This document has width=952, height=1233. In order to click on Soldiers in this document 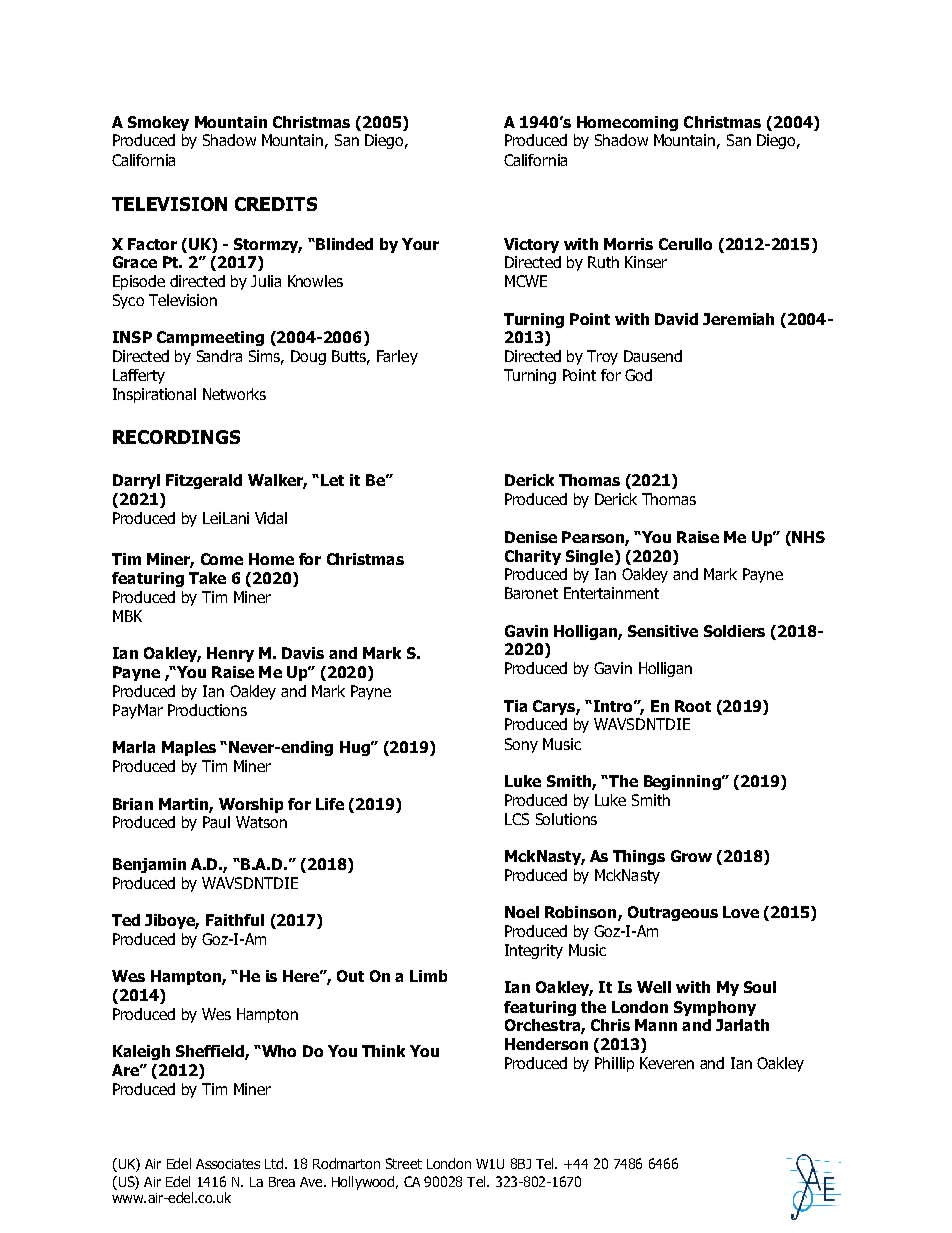, I will do `click(734, 631)`.
